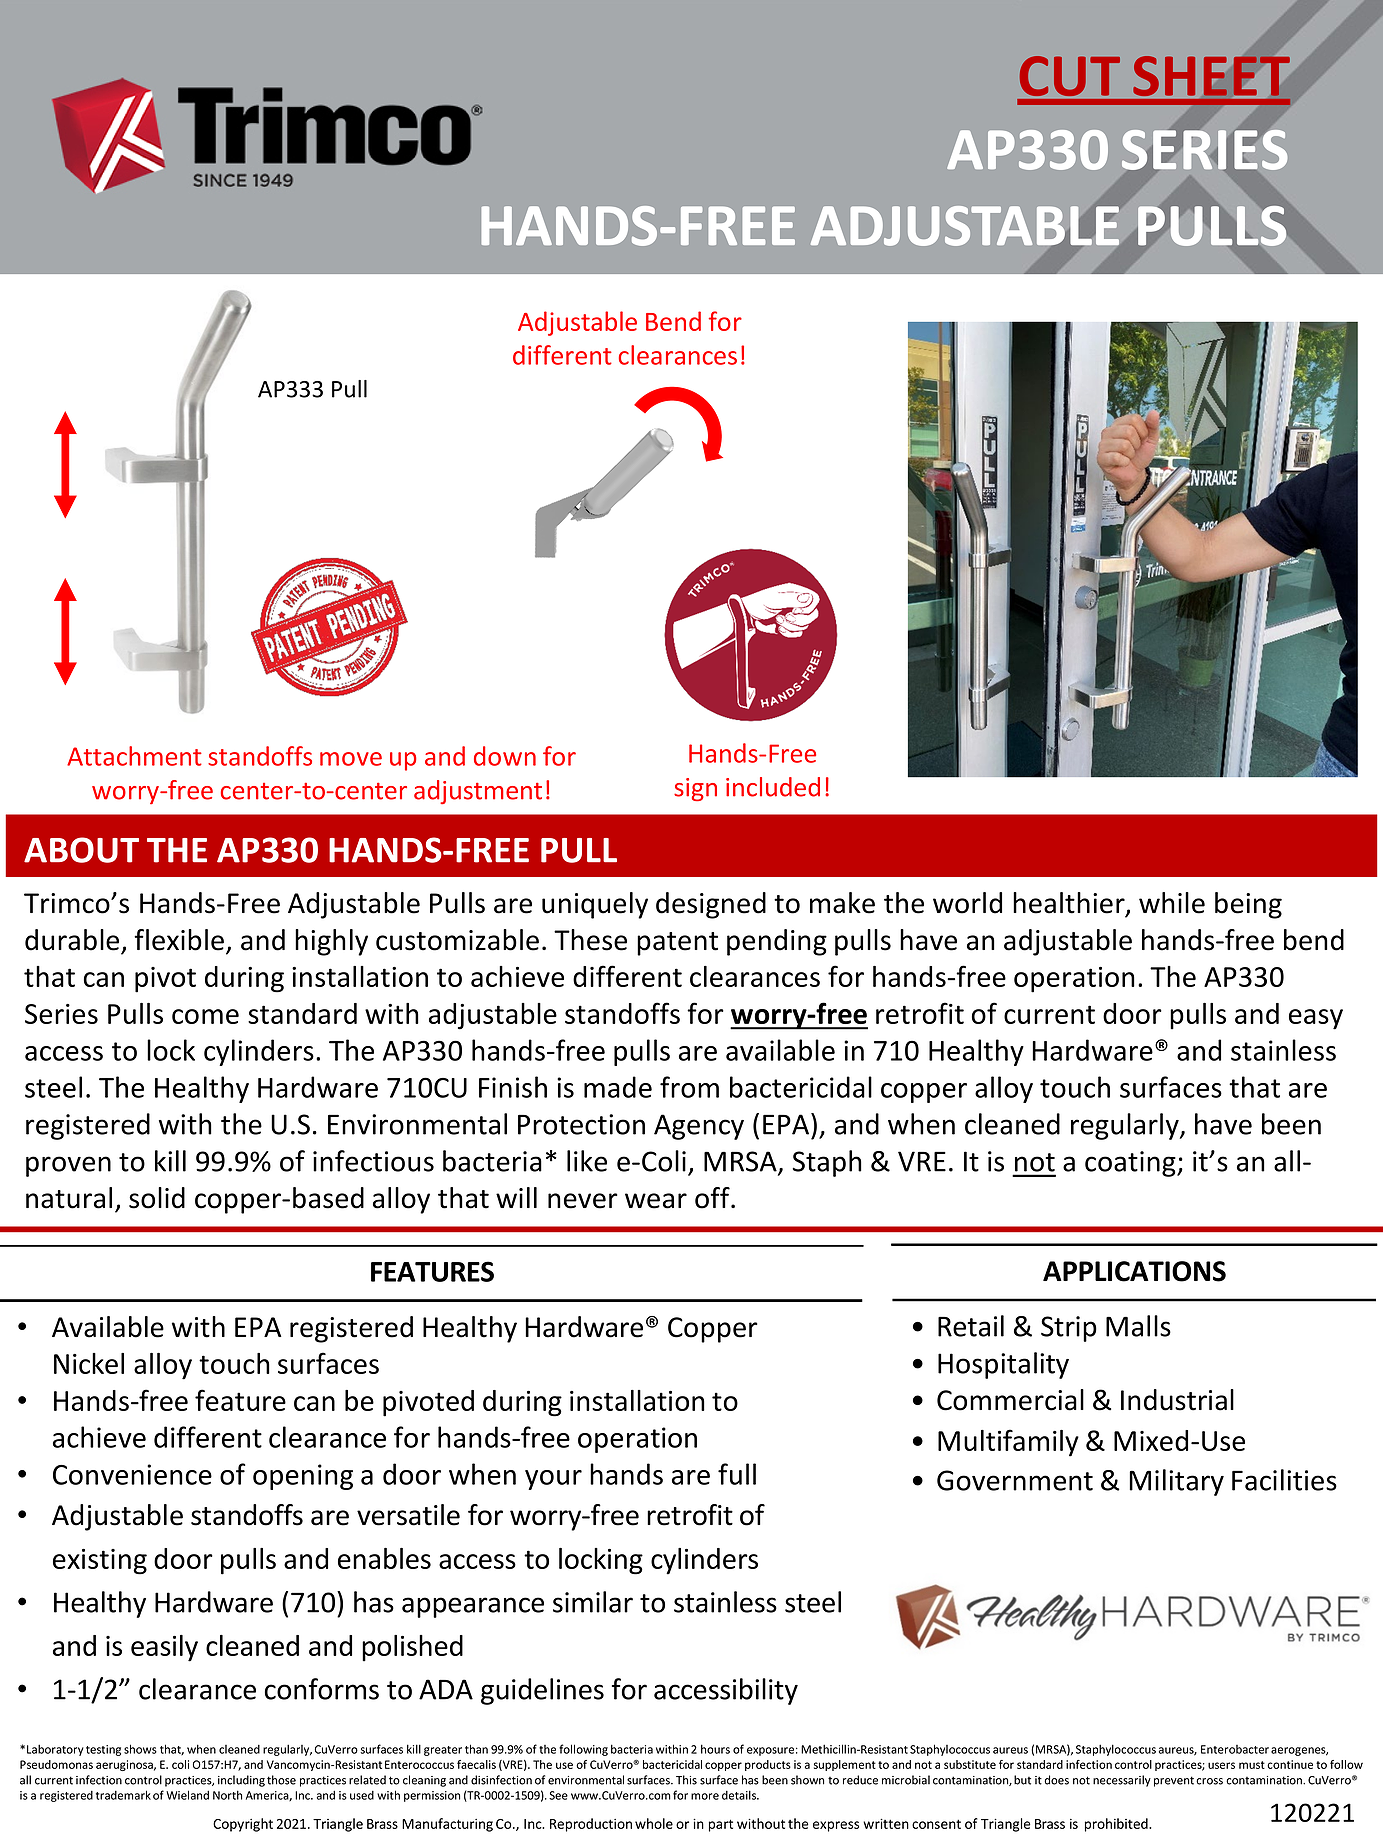 Image resolution: width=1383 pixels, height=1844 pixels. Describe the element at coordinates (187, 1795) in the screenshot. I see `Wieland` at that location.
